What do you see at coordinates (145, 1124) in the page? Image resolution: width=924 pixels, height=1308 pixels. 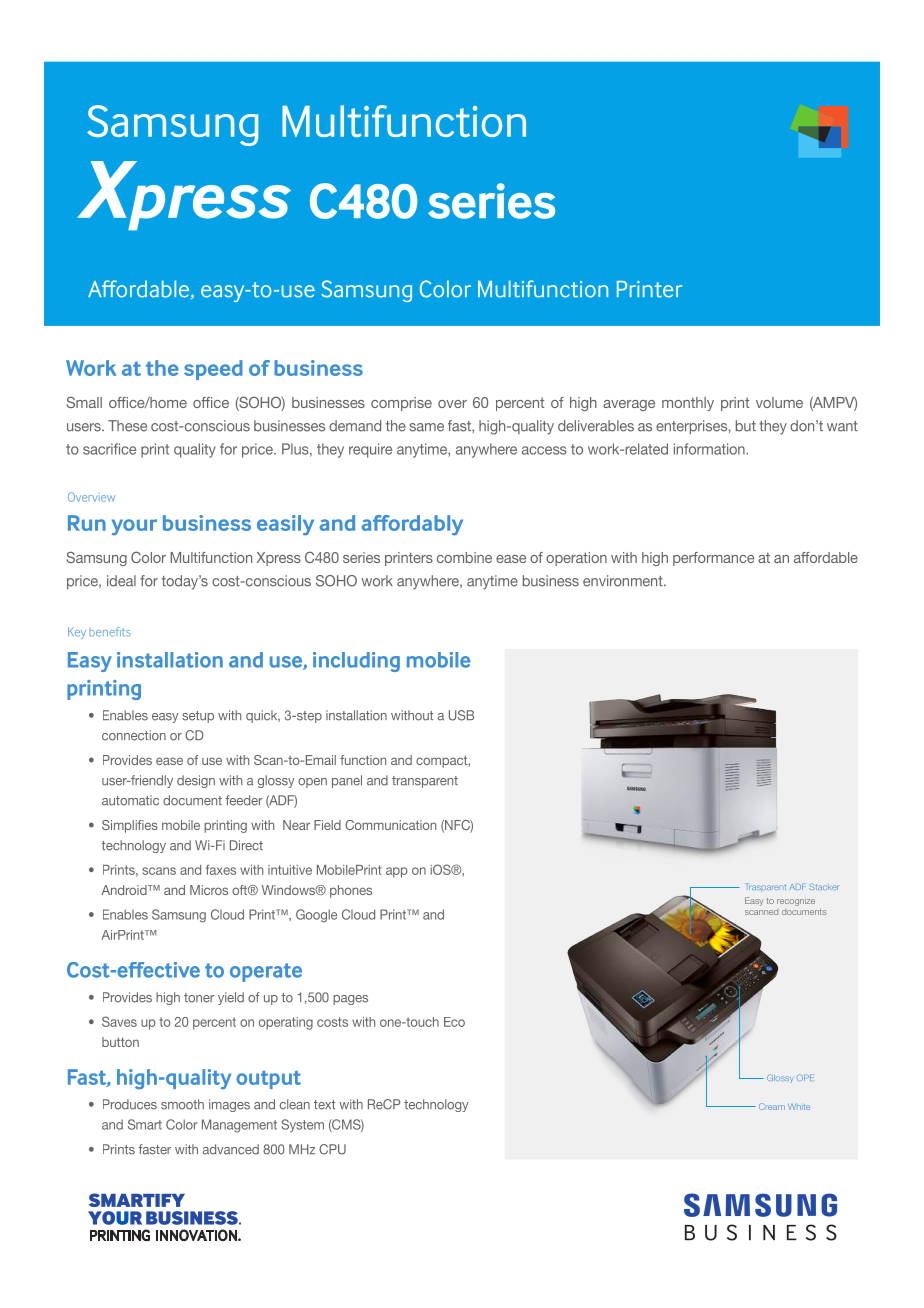 I see `Smart` at bounding box center [145, 1124].
